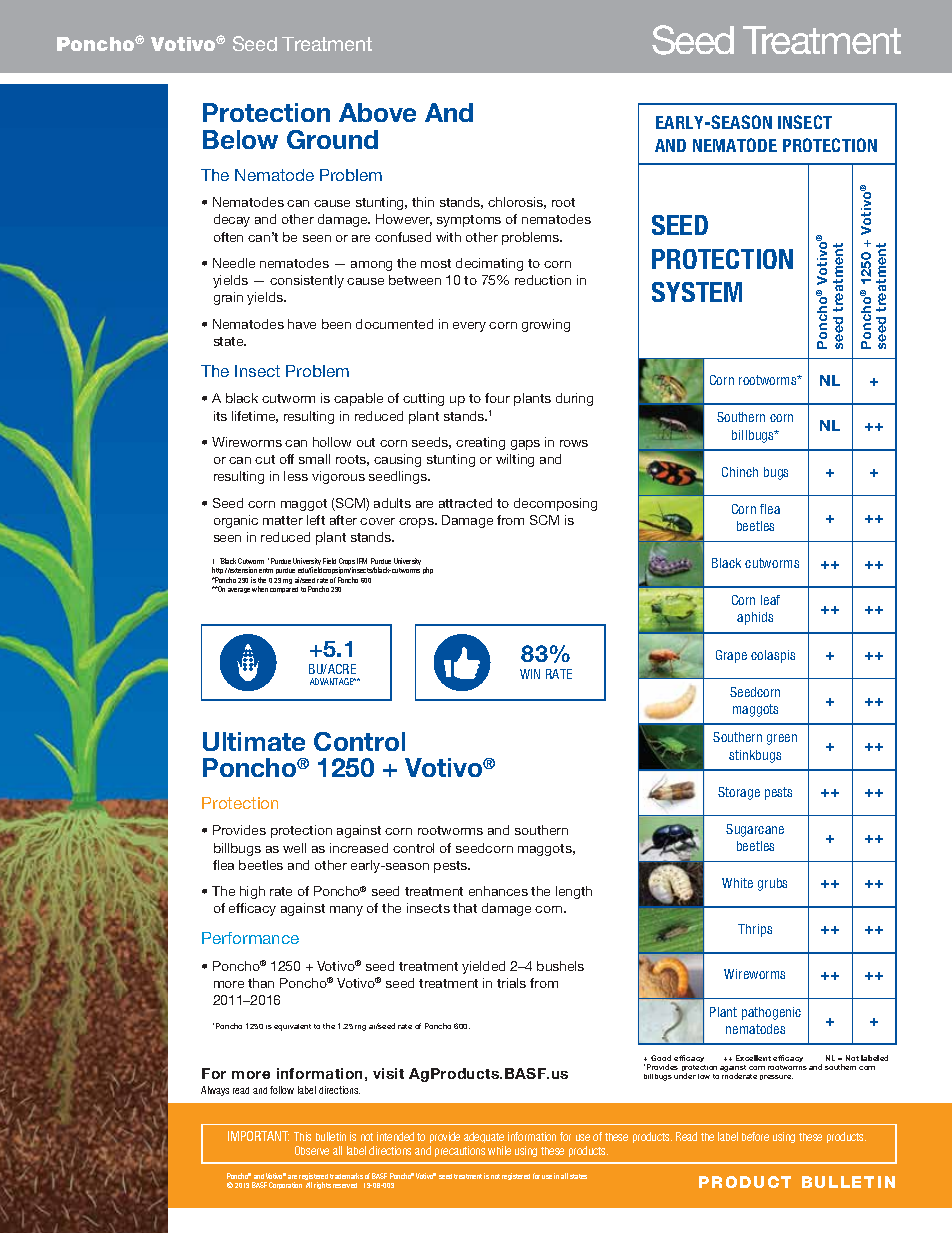 This image has height=1233, width=952. I want to click on Grape, so click(731, 656).
